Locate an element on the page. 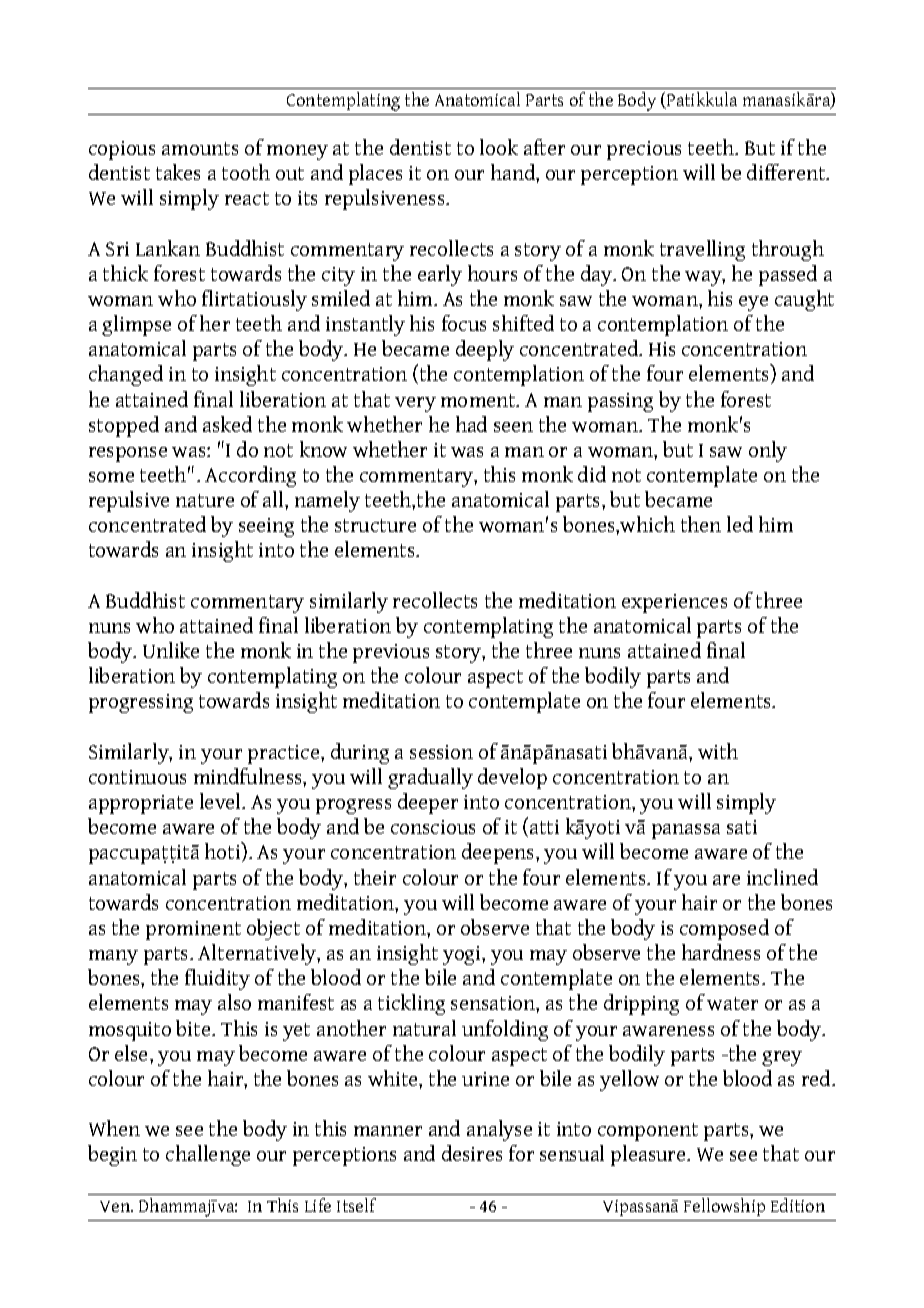 The width and height of the document is (924, 1308). with is located at coordinates (718, 751).
